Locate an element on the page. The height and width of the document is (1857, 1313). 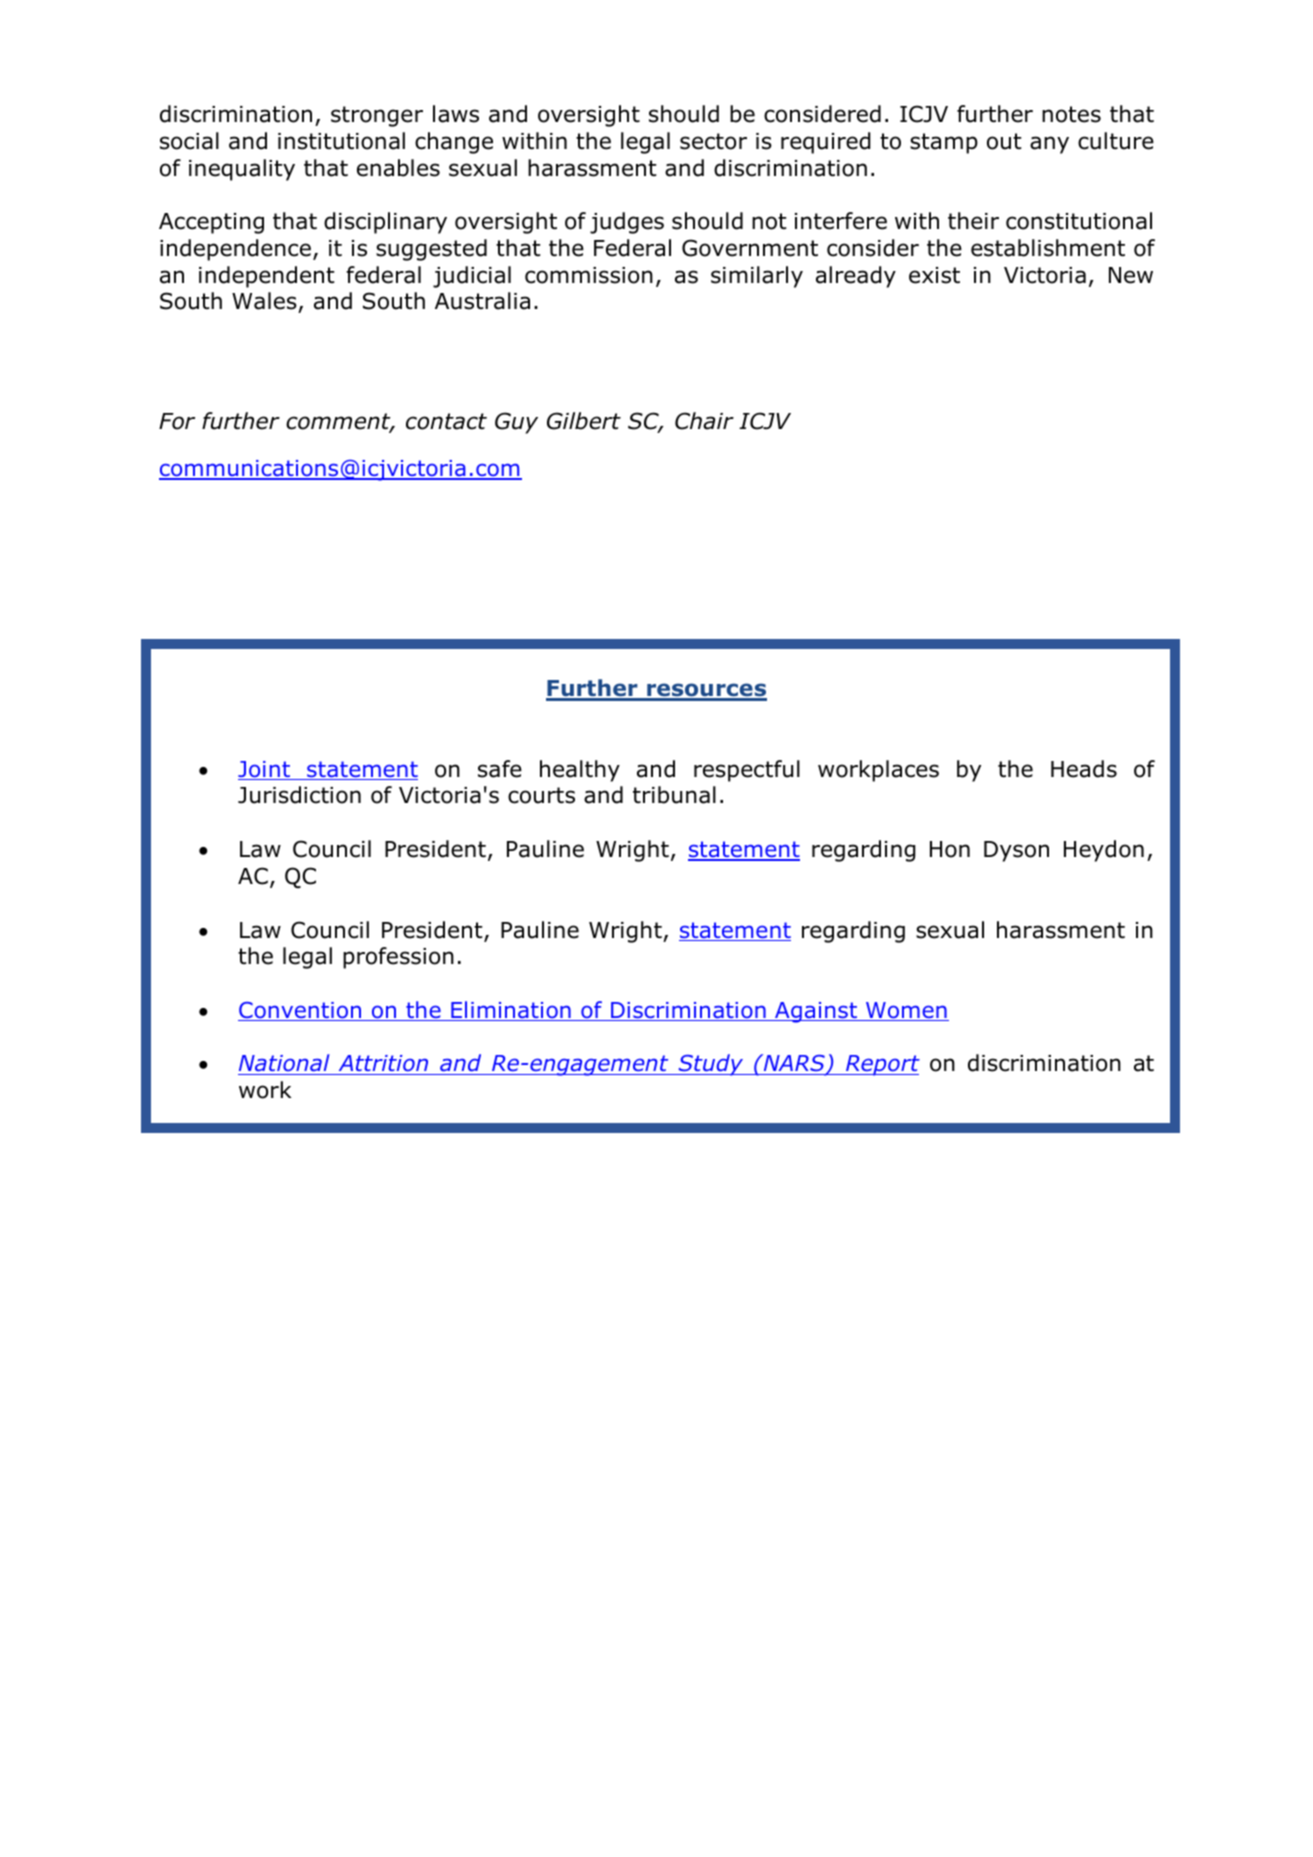
any is located at coordinates (1049, 145).
